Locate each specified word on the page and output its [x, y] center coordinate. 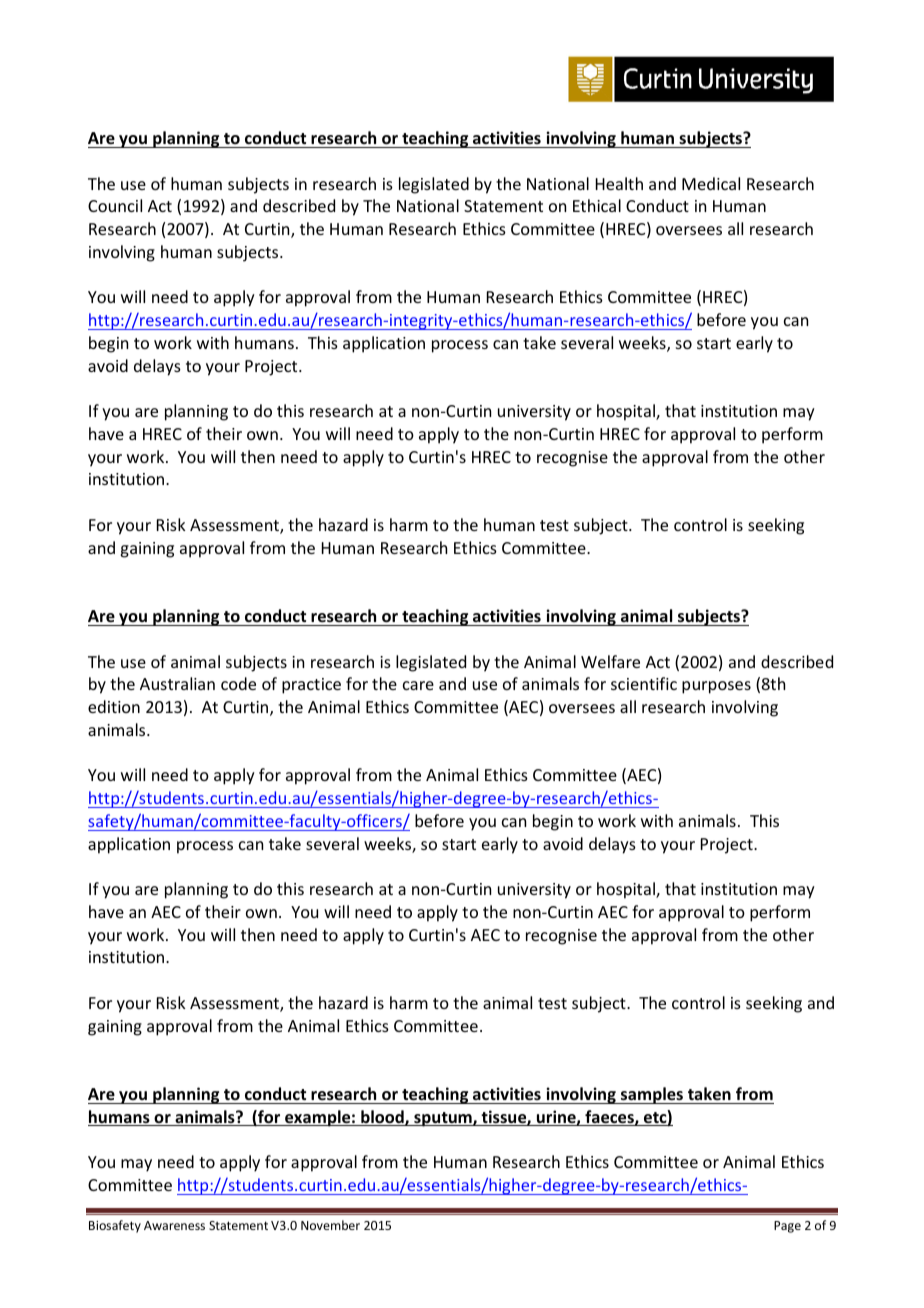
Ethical [597, 205]
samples [652, 1095]
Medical [711, 183]
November [330, 1225]
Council [115, 205]
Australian [177, 683]
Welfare [610, 661]
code [238, 683]
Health [619, 183]
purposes [716, 687]
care [418, 685]
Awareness [174, 1225]
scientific [644, 683]
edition [114, 706]
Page [787, 1227]
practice [311, 686]
